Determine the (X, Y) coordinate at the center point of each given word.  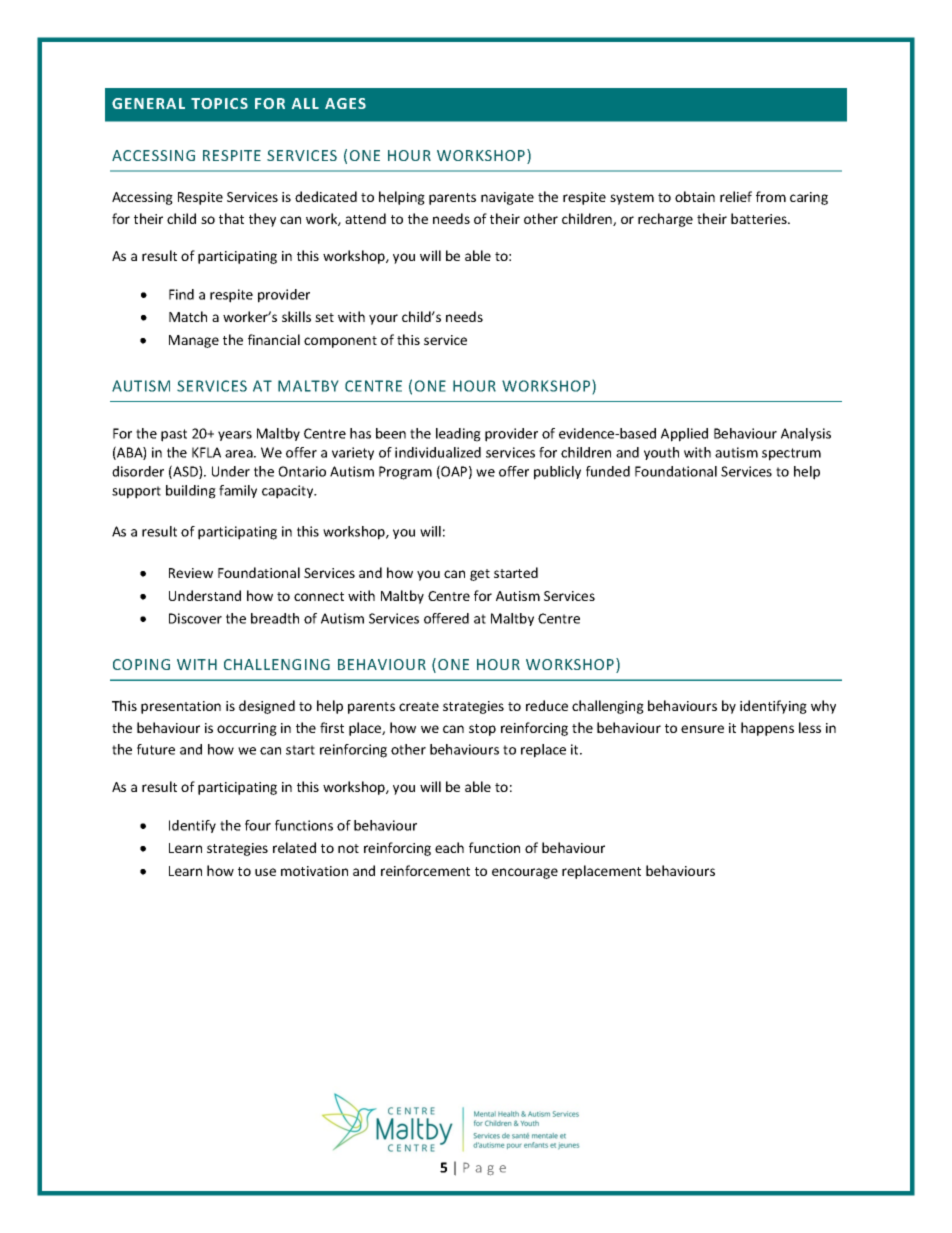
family (238, 491)
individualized (438, 452)
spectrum (791, 454)
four (258, 825)
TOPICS (219, 103)
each (449, 847)
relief (736, 196)
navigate (507, 198)
